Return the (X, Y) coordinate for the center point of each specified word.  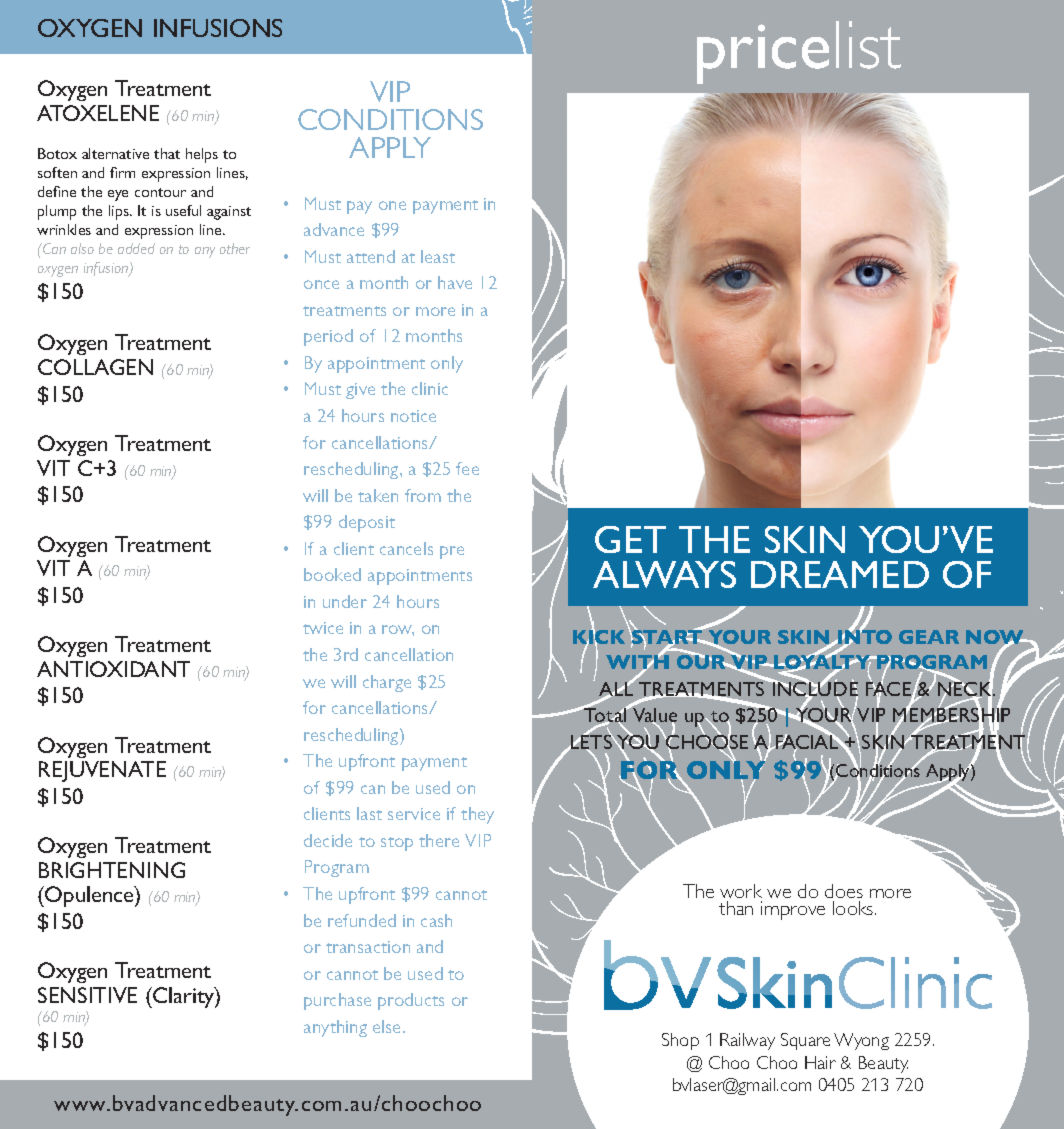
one (392, 205)
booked (332, 574)
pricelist (799, 52)
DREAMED (840, 574)
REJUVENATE (102, 771)
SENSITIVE (87, 995)
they (477, 815)
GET (630, 539)
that (167, 153)
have (455, 282)
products (411, 1001)
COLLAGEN (95, 367)
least (438, 256)
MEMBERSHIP (951, 715)
